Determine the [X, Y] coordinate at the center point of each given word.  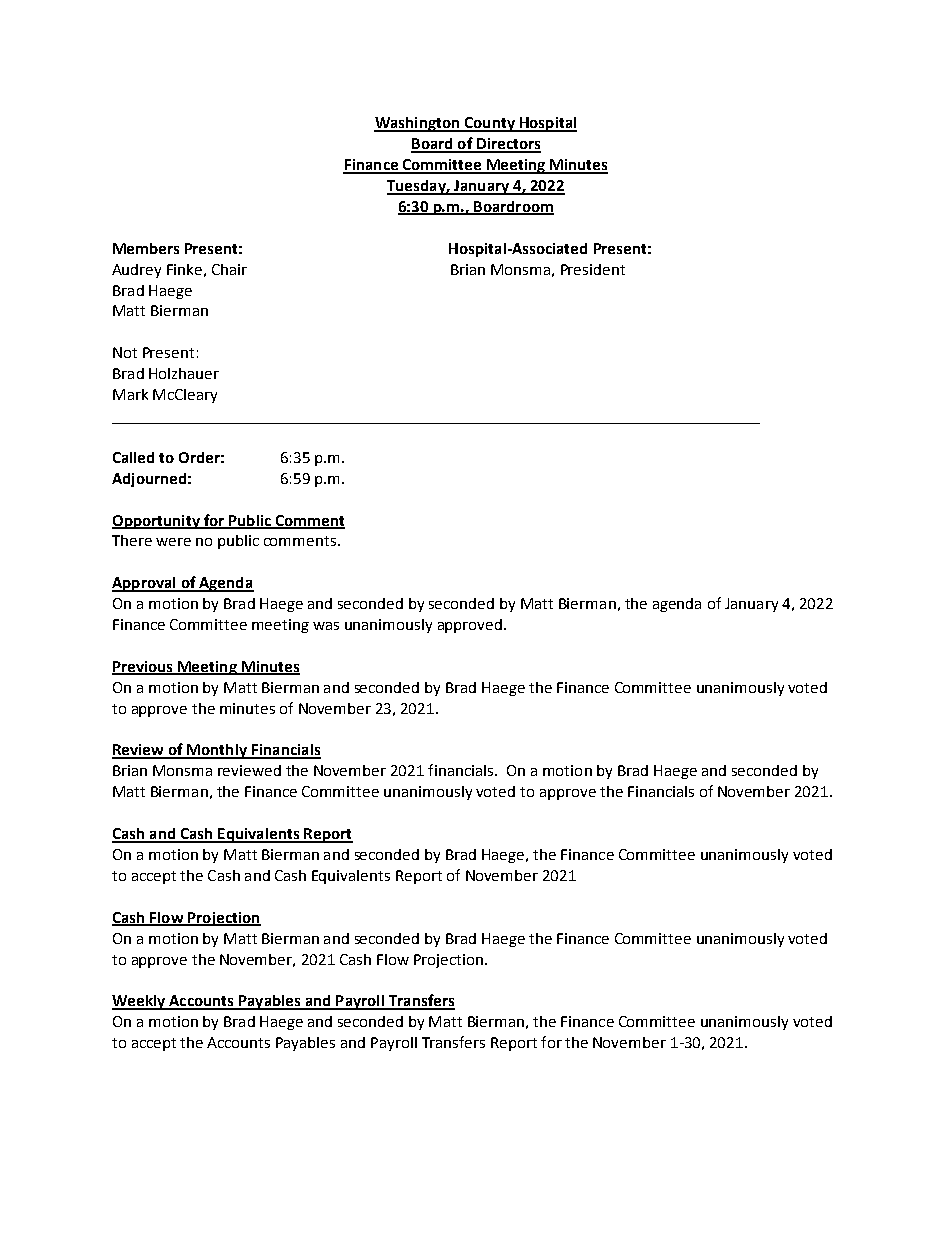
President [593, 269]
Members [146, 248]
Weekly [139, 1002]
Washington [418, 124]
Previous [143, 668]
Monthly [217, 751]
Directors [508, 145]
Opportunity [157, 522]
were [173, 542]
